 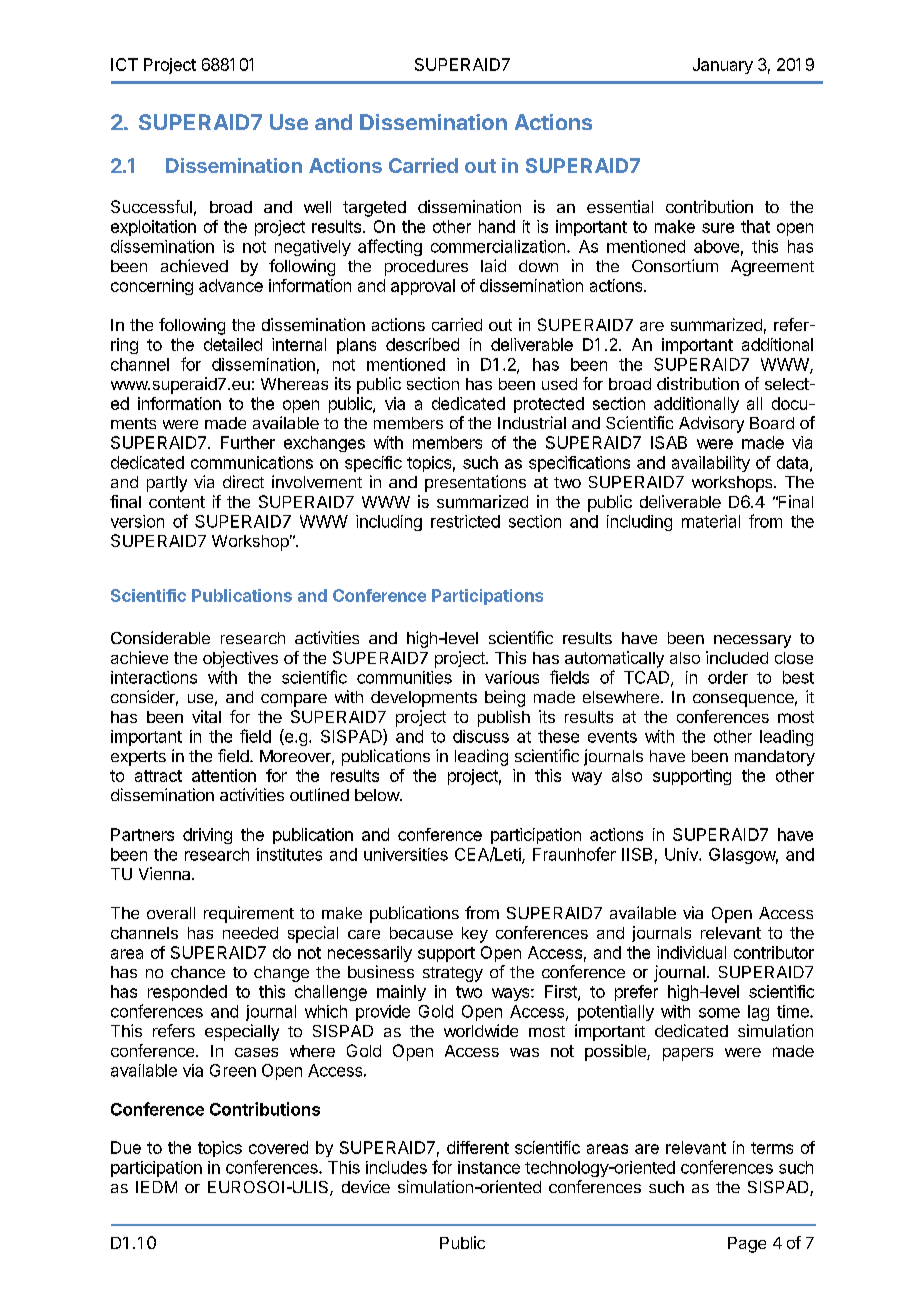 What do you see at coordinates (723, 66) in the screenshot?
I see `January` at bounding box center [723, 66].
